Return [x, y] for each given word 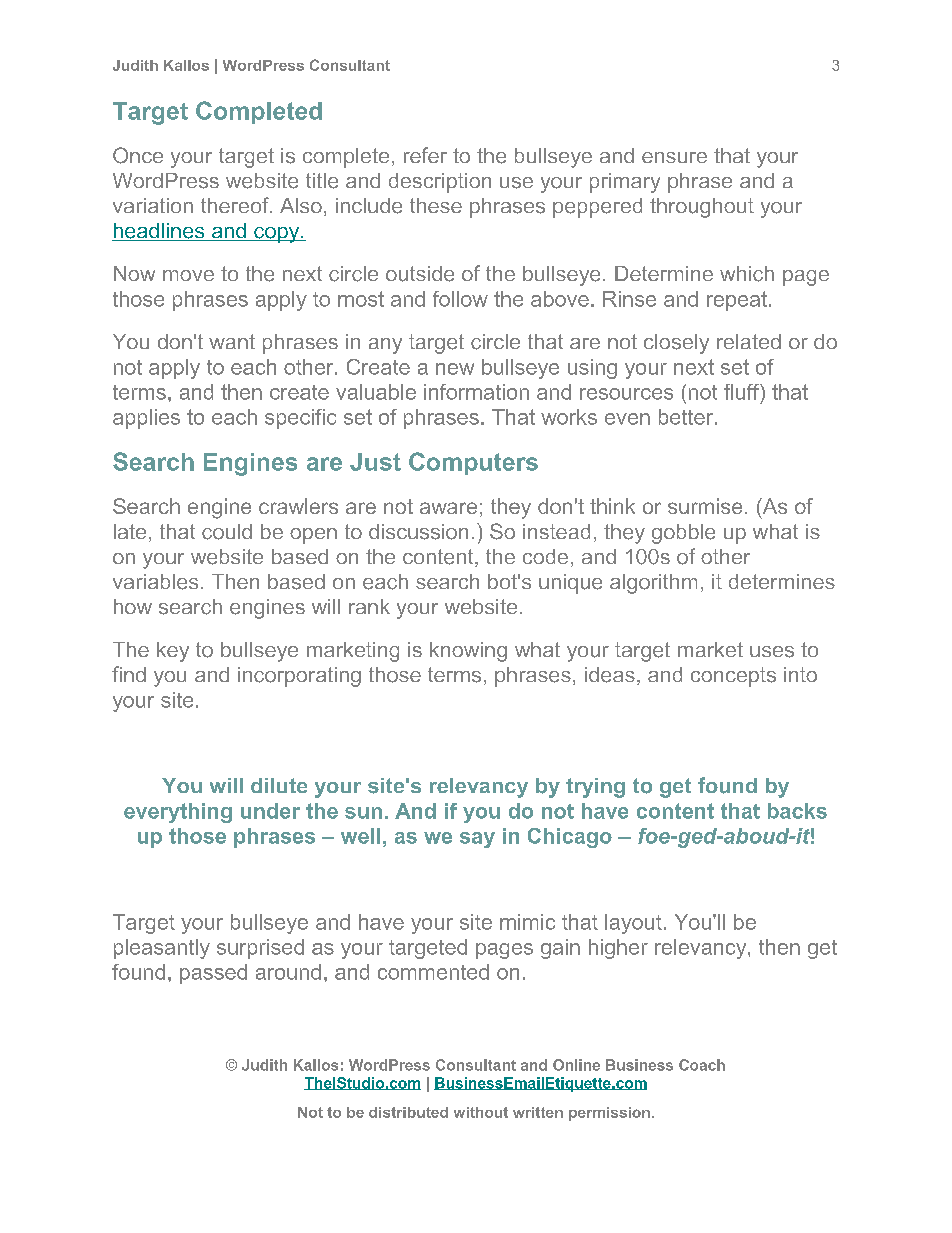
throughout [702, 208]
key [173, 652]
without [481, 1112]
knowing [468, 652]
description [440, 183]
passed [213, 974]
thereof [236, 205]
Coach [702, 1065]
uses [772, 652]
